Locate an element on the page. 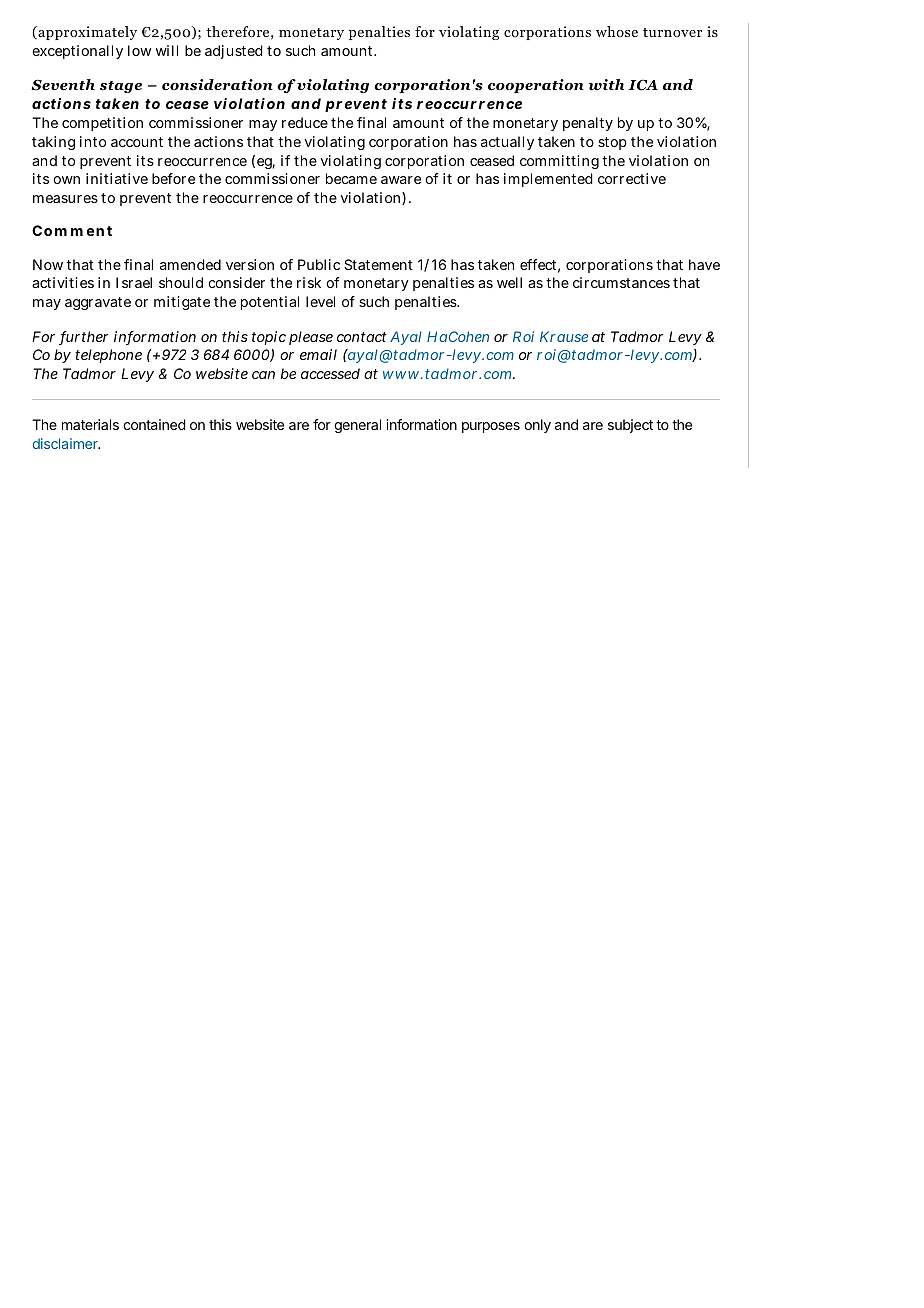 This image has height=1308, width=924. circumstances is located at coordinates (621, 282).
